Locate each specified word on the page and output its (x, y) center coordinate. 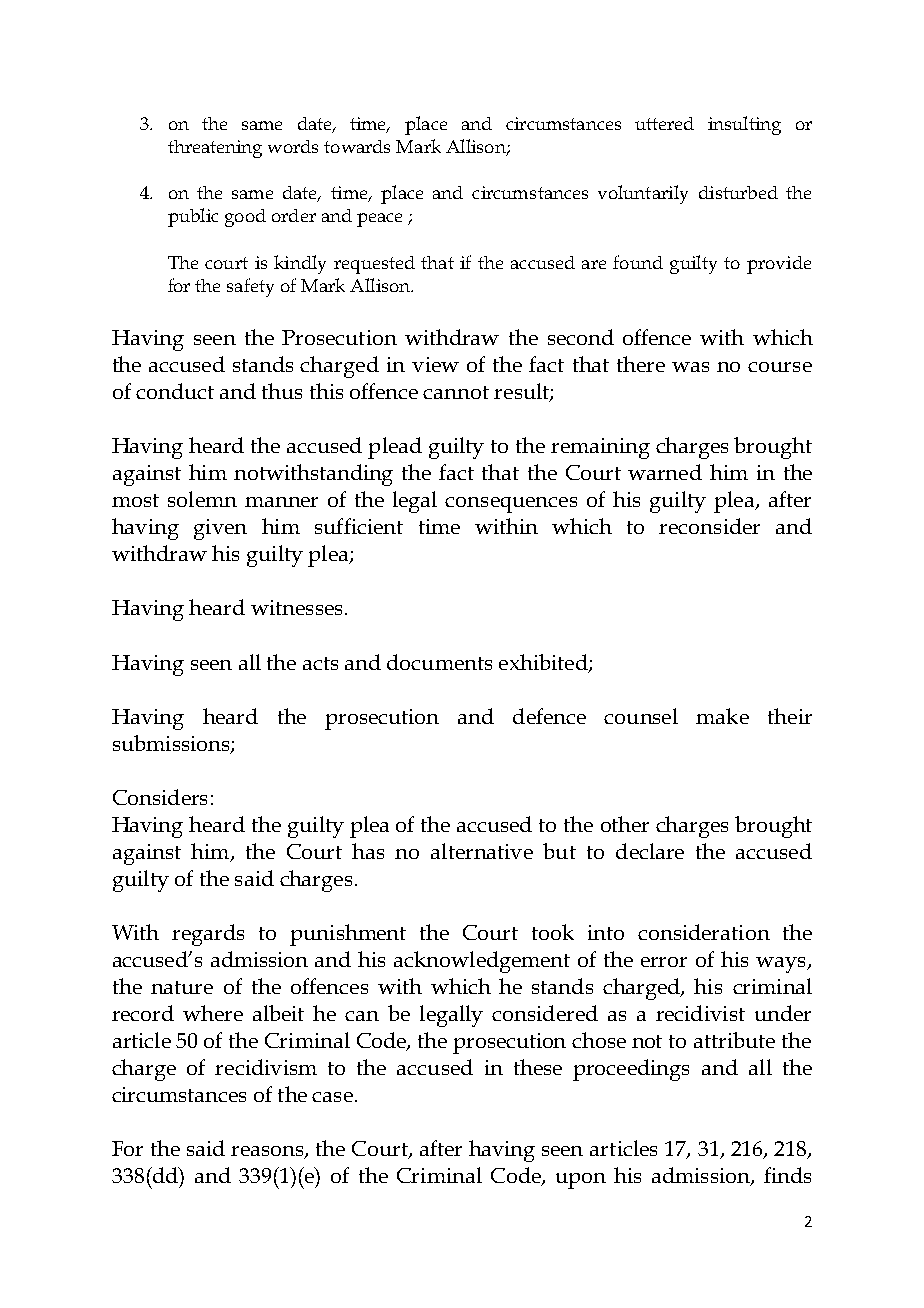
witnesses (296, 607)
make (722, 716)
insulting (744, 125)
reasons (268, 1152)
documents (439, 662)
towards (357, 146)
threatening (215, 149)
